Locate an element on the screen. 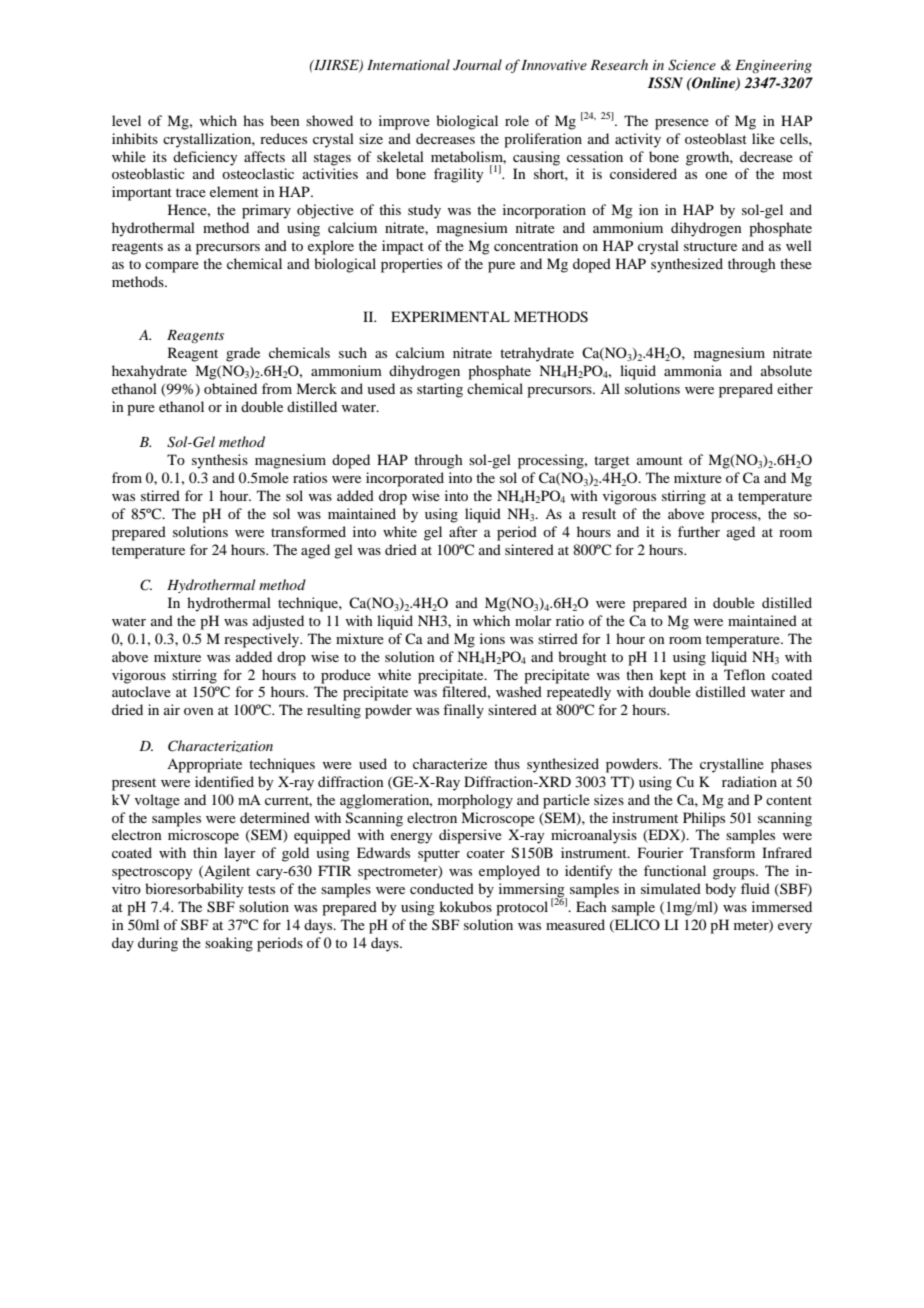 The image size is (924, 1308). been is located at coordinates (285, 120).
